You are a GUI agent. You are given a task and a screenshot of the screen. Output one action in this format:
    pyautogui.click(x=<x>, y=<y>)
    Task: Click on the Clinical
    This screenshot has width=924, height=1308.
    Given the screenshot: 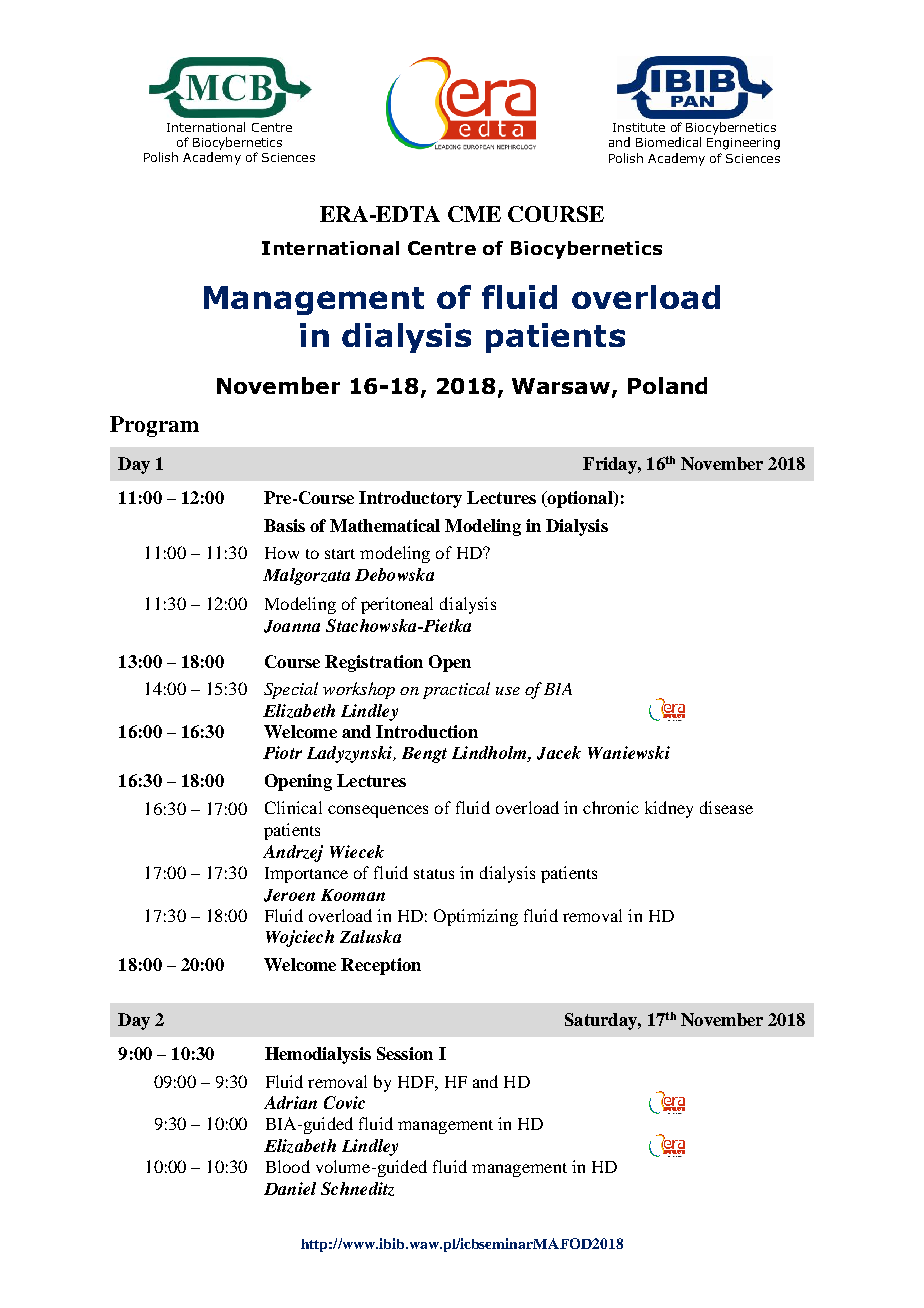 What is the action you would take?
    pyautogui.click(x=293, y=807)
